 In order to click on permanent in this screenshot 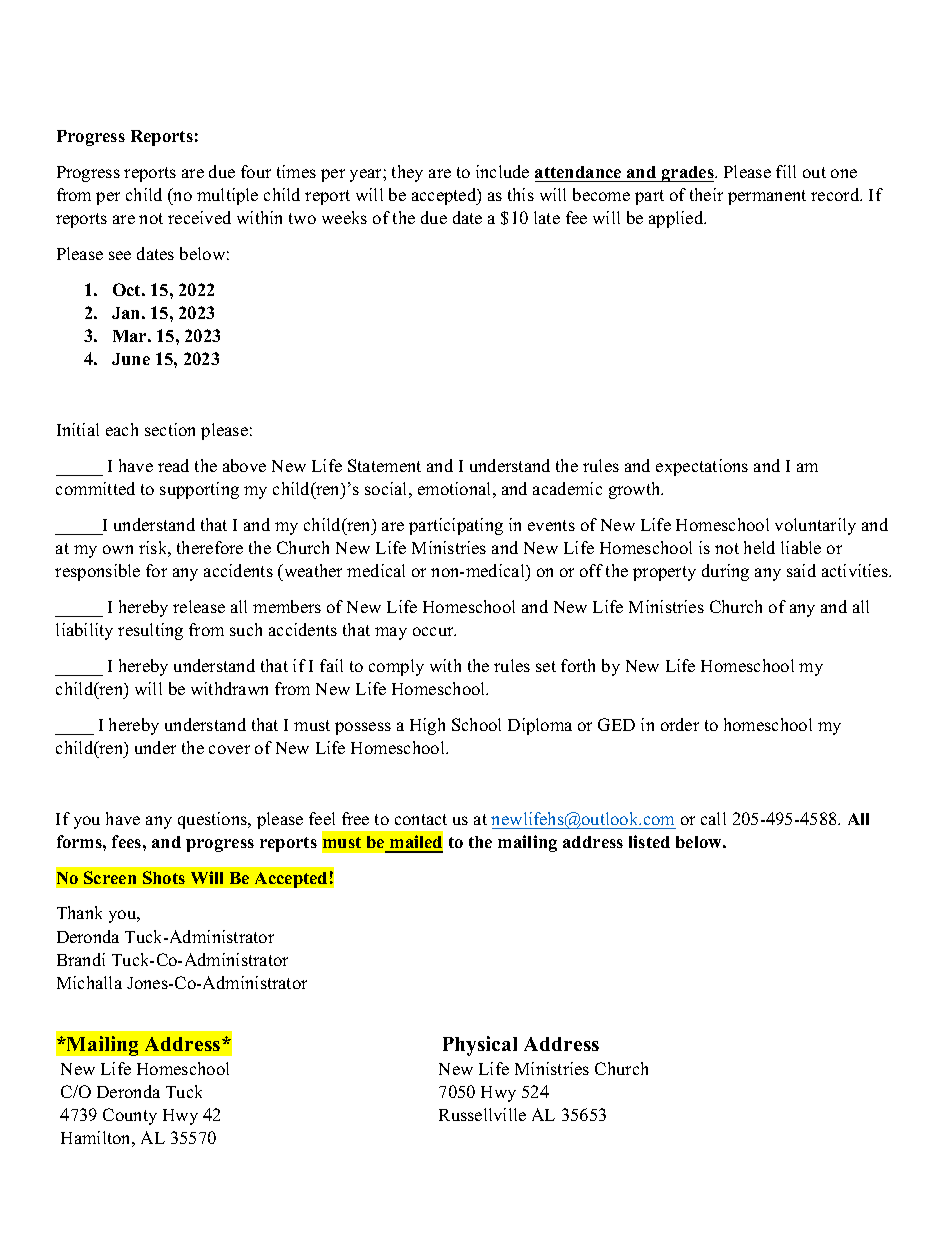, I will do `click(767, 197)`.
